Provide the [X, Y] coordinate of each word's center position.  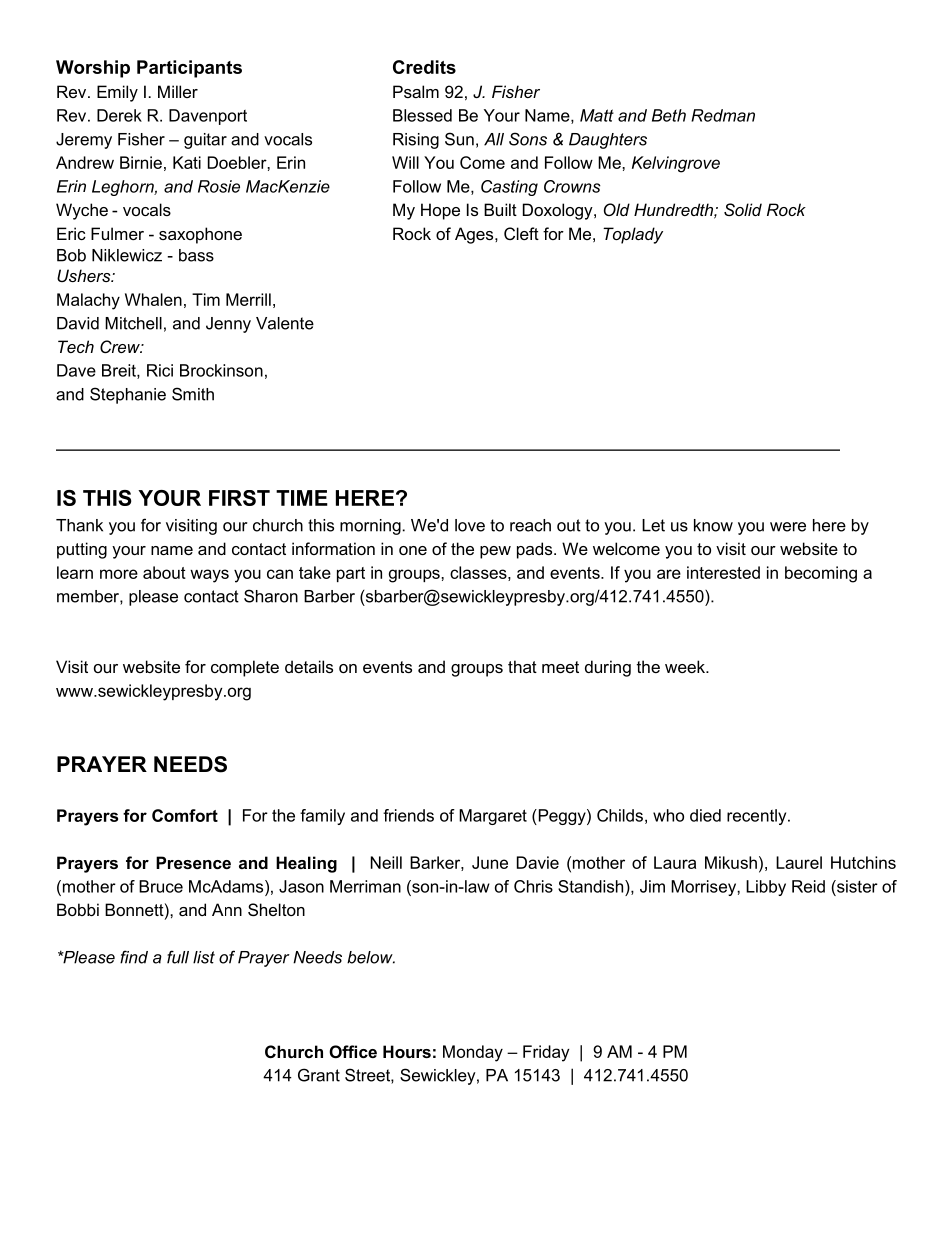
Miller [178, 91]
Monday [473, 1053]
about [164, 572]
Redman [723, 115]
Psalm [416, 91]
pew [495, 552]
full [178, 957]
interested [723, 572]
